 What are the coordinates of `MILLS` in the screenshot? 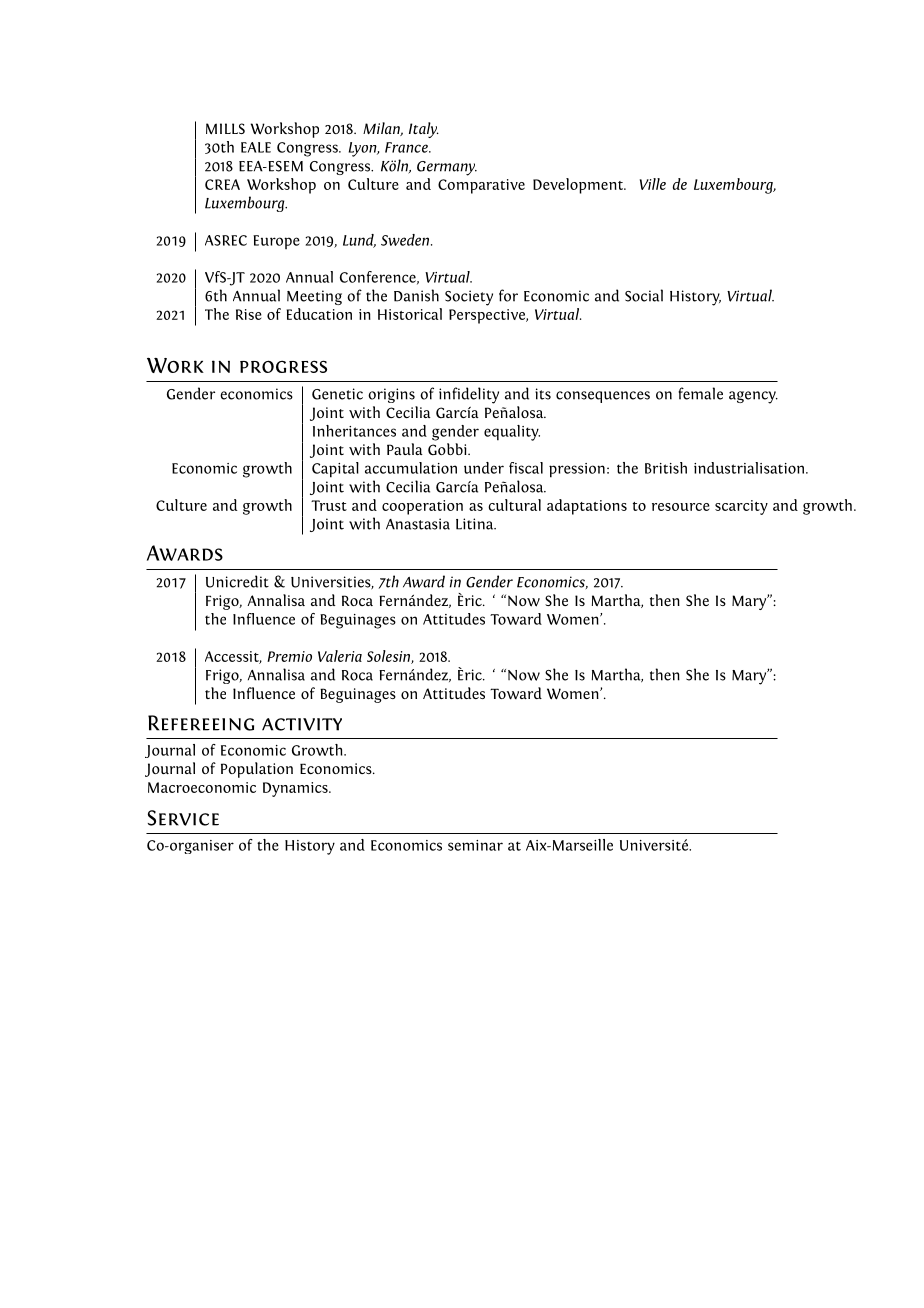 It's located at (225, 129).
